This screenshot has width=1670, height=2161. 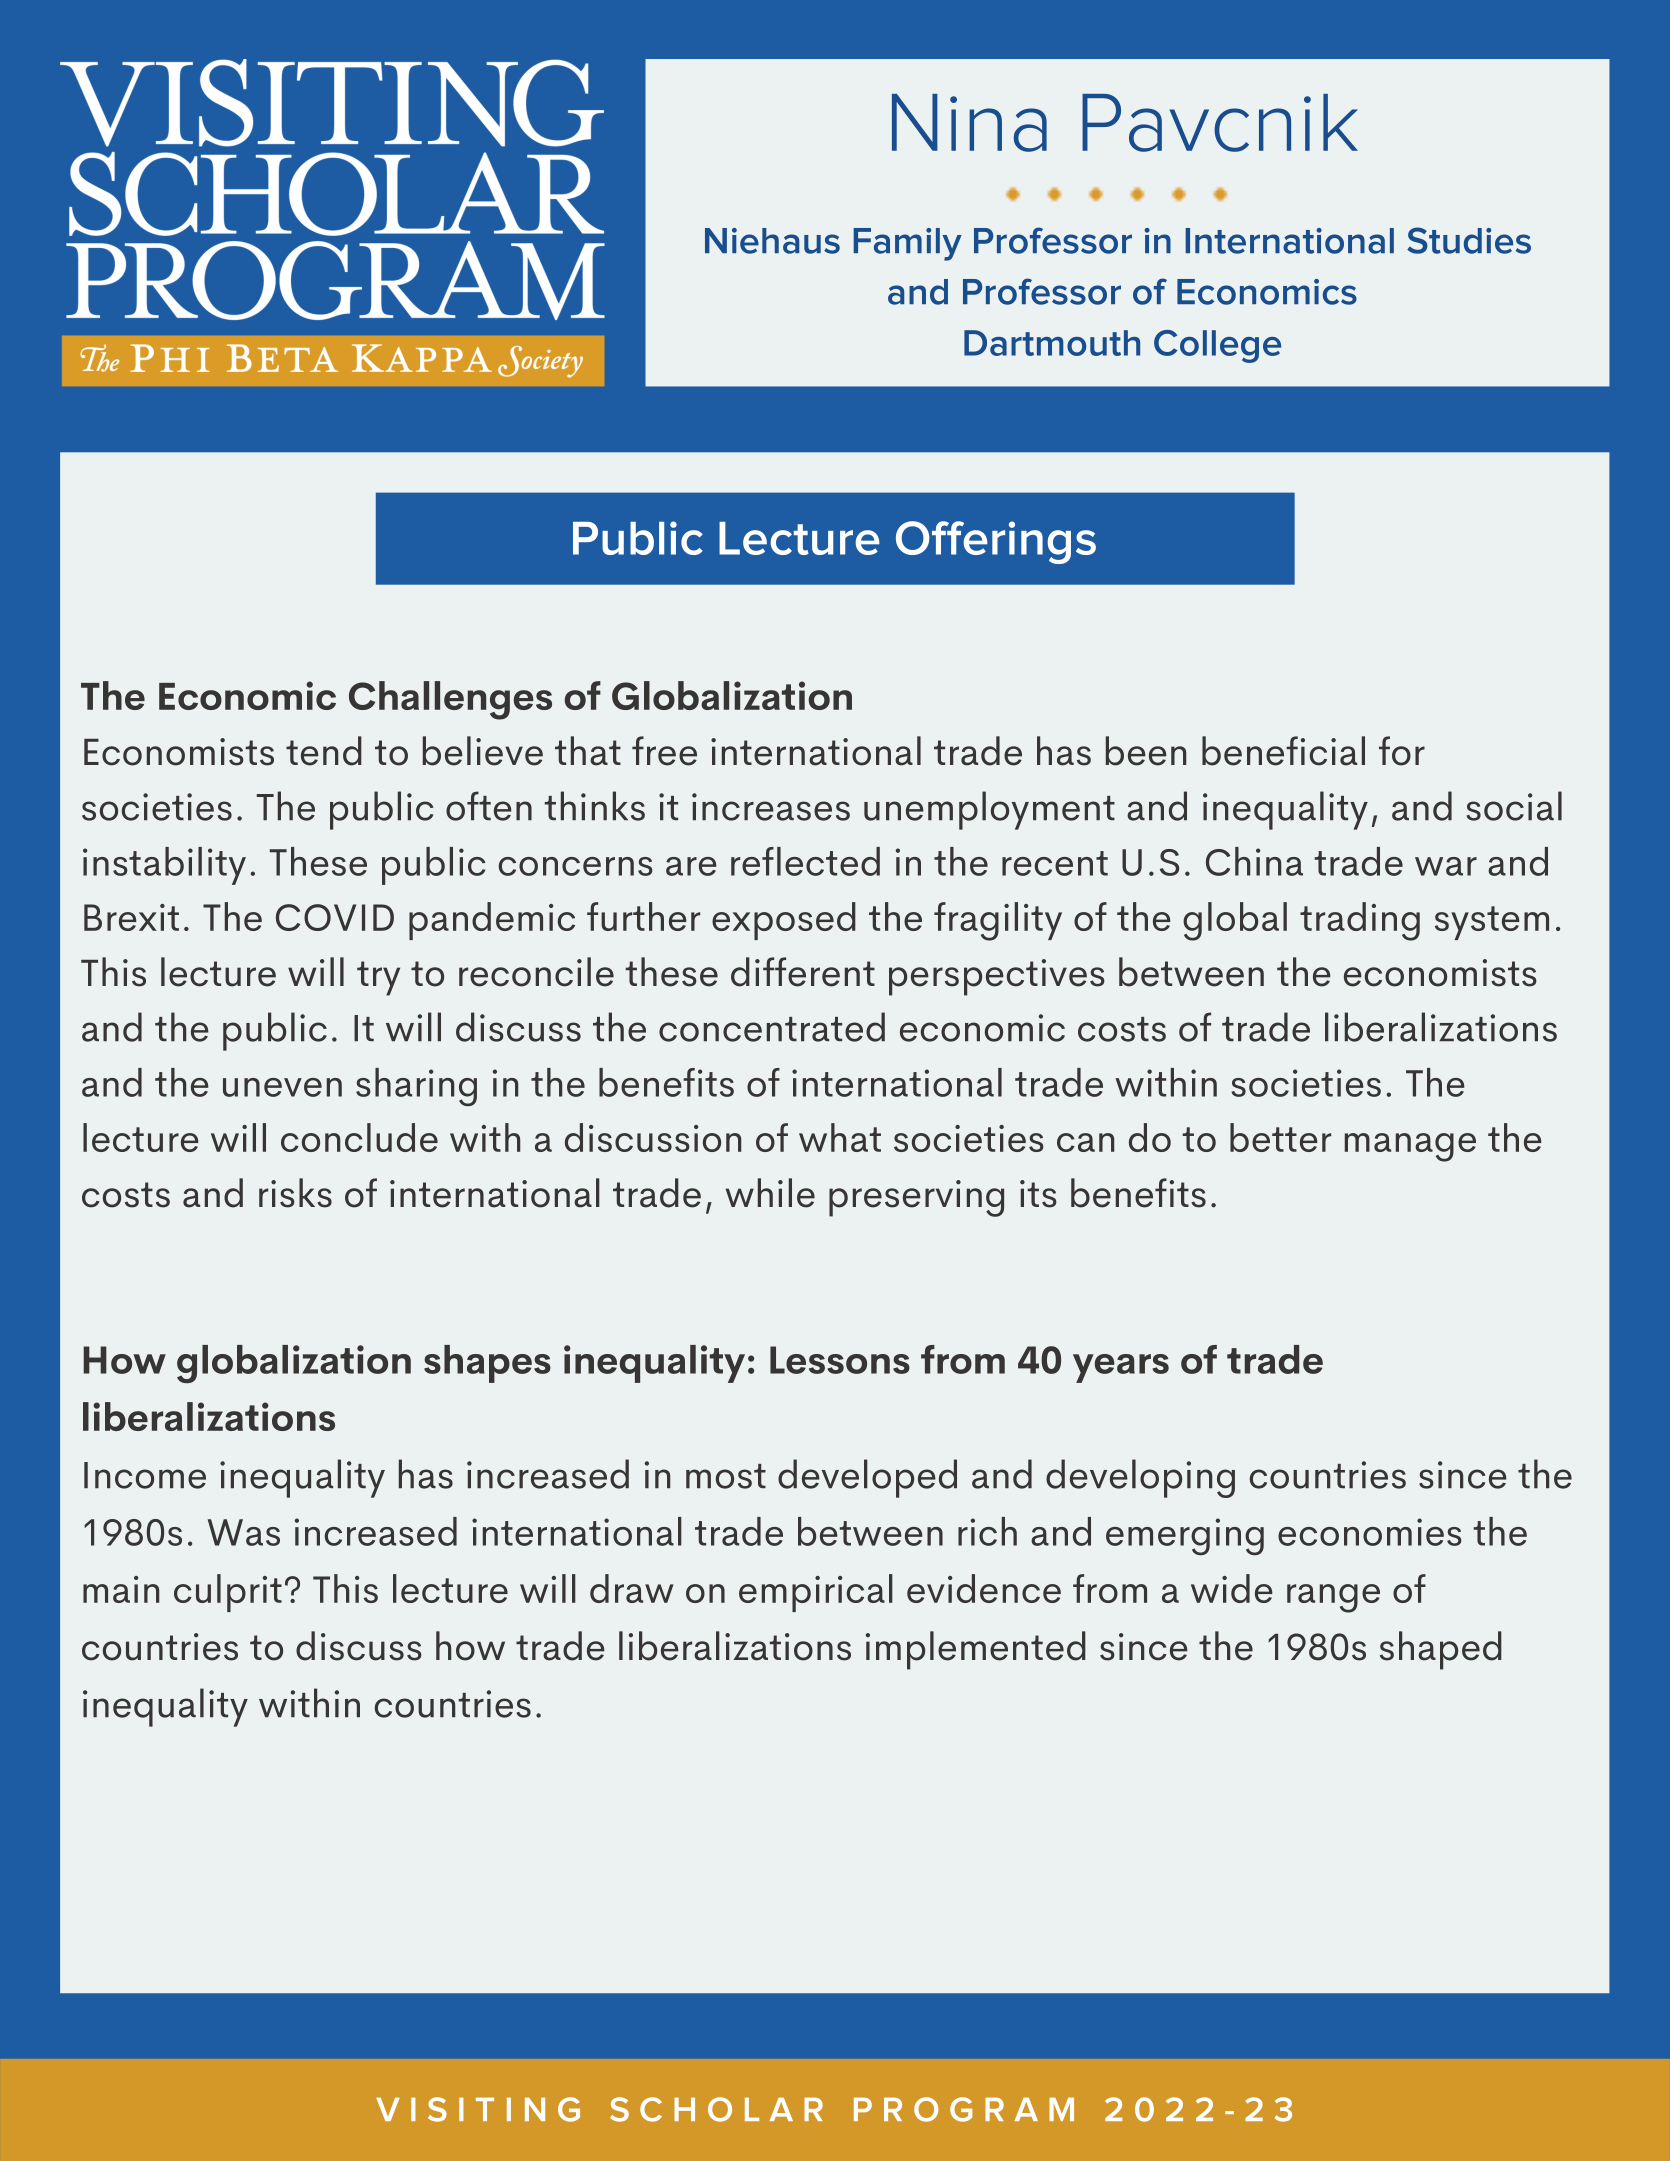 I want to click on free, so click(x=664, y=751).
